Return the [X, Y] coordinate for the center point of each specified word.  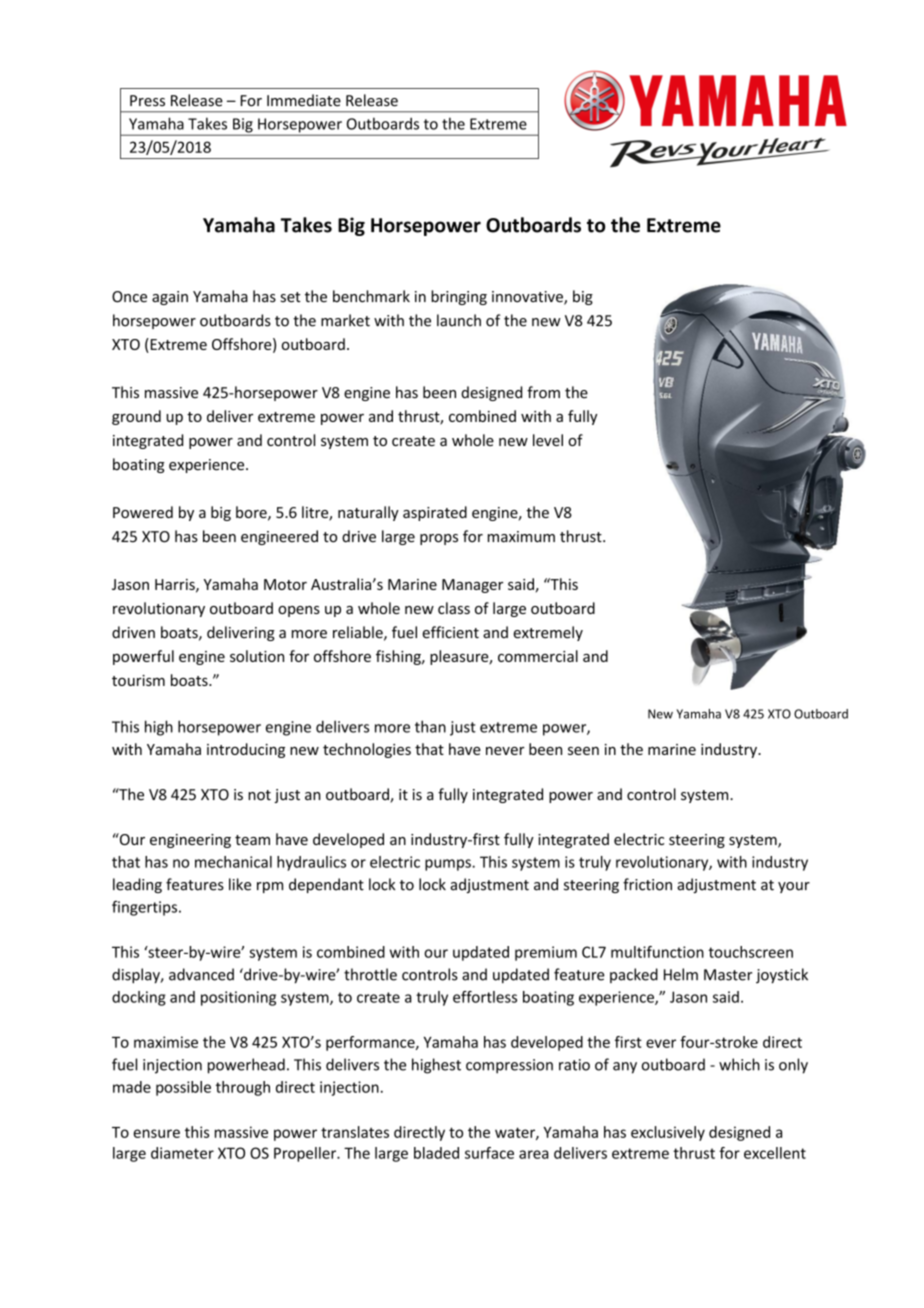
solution [257, 656]
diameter [182, 1153]
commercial [538, 656]
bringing [459, 297]
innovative [528, 298]
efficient [450, 632]
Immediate [304, 100]
